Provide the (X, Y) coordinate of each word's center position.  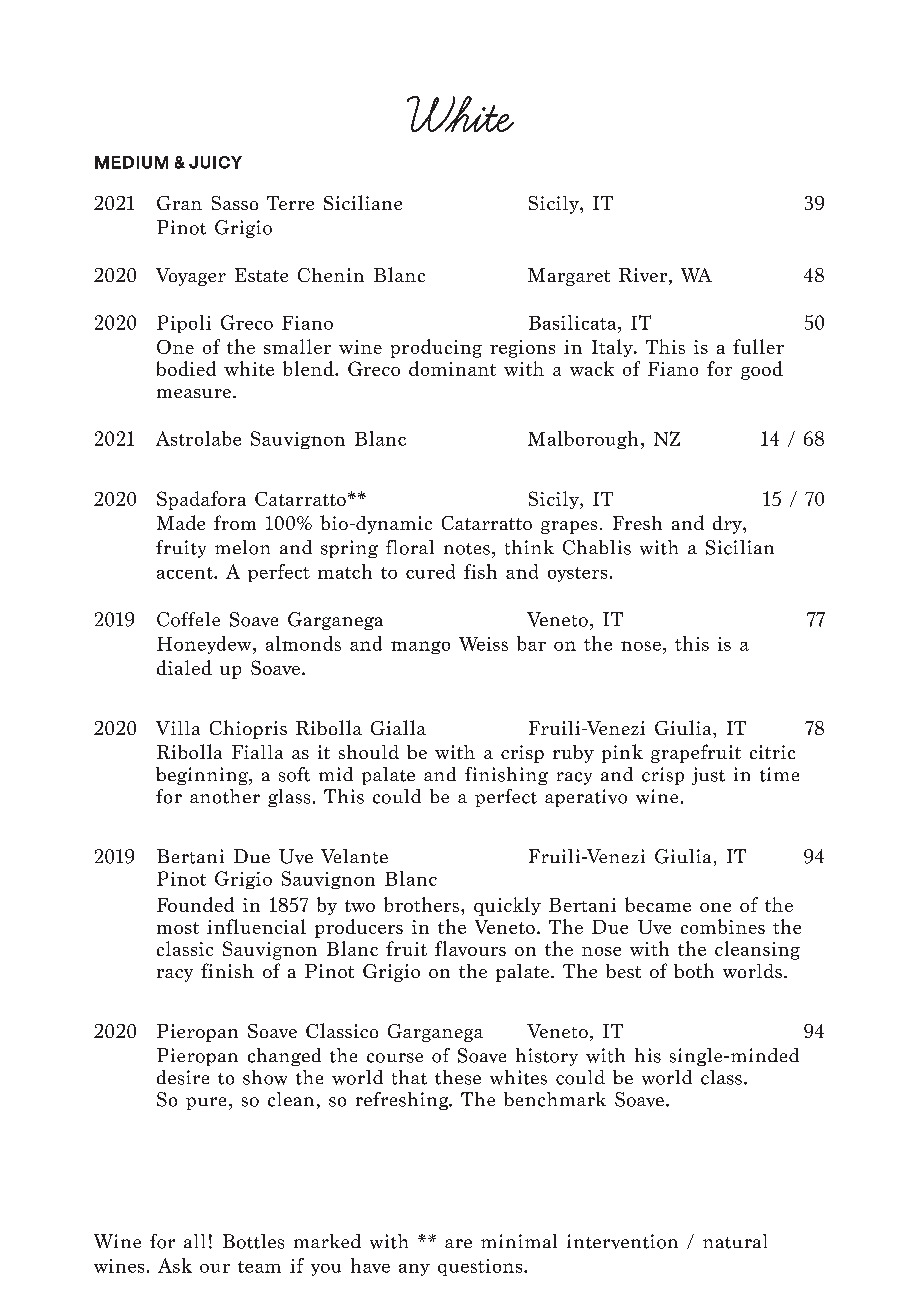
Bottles (253, 1241)
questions (481, 1267)
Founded (195, 904)
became (658, 904)
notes (467, 549)
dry (728, 525)
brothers (423, 904)
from (235, 522)
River (643, 275)
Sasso (235, 203)
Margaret (569, 277)
